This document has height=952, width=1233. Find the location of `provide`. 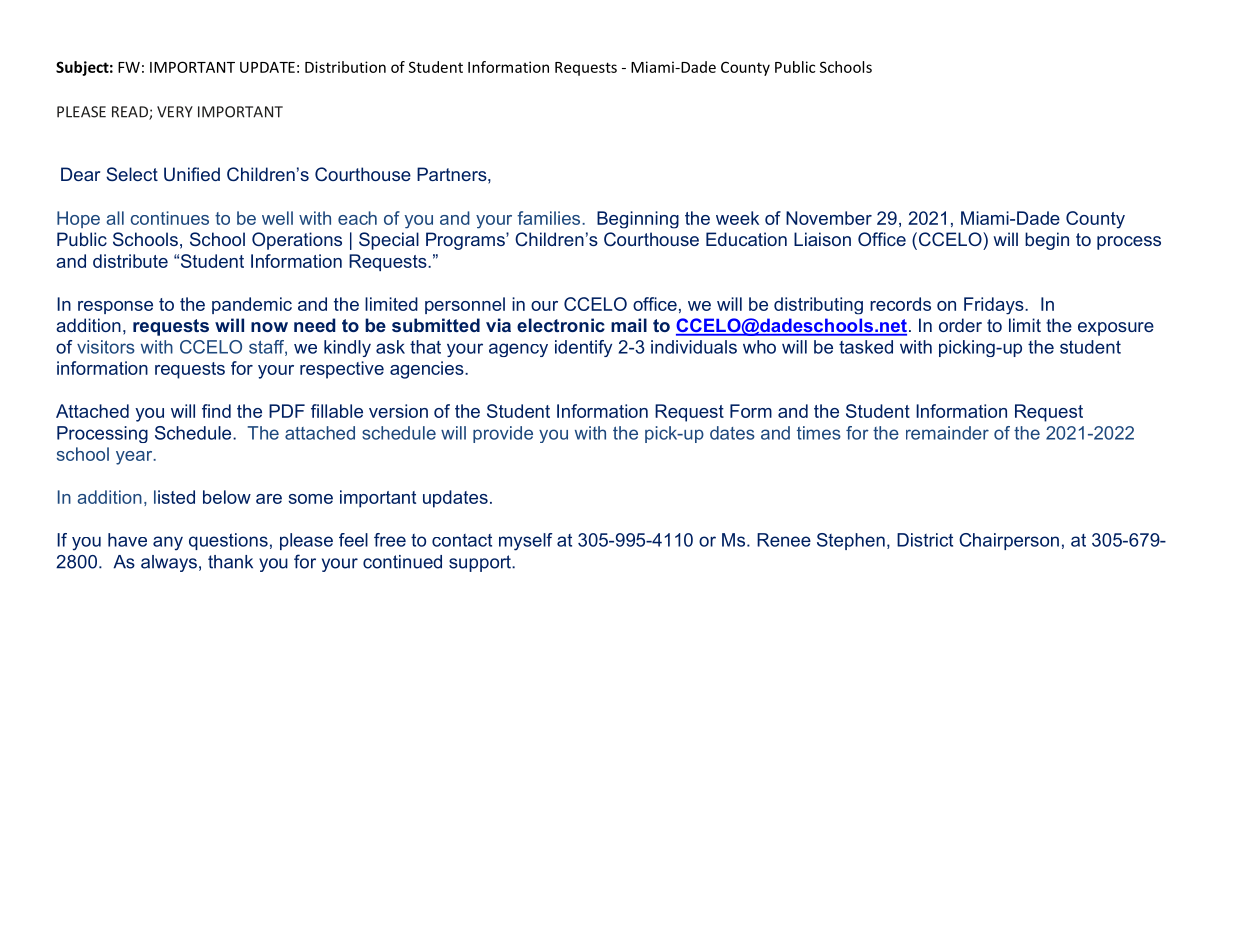

provide is located at coordinates (503, 434).
